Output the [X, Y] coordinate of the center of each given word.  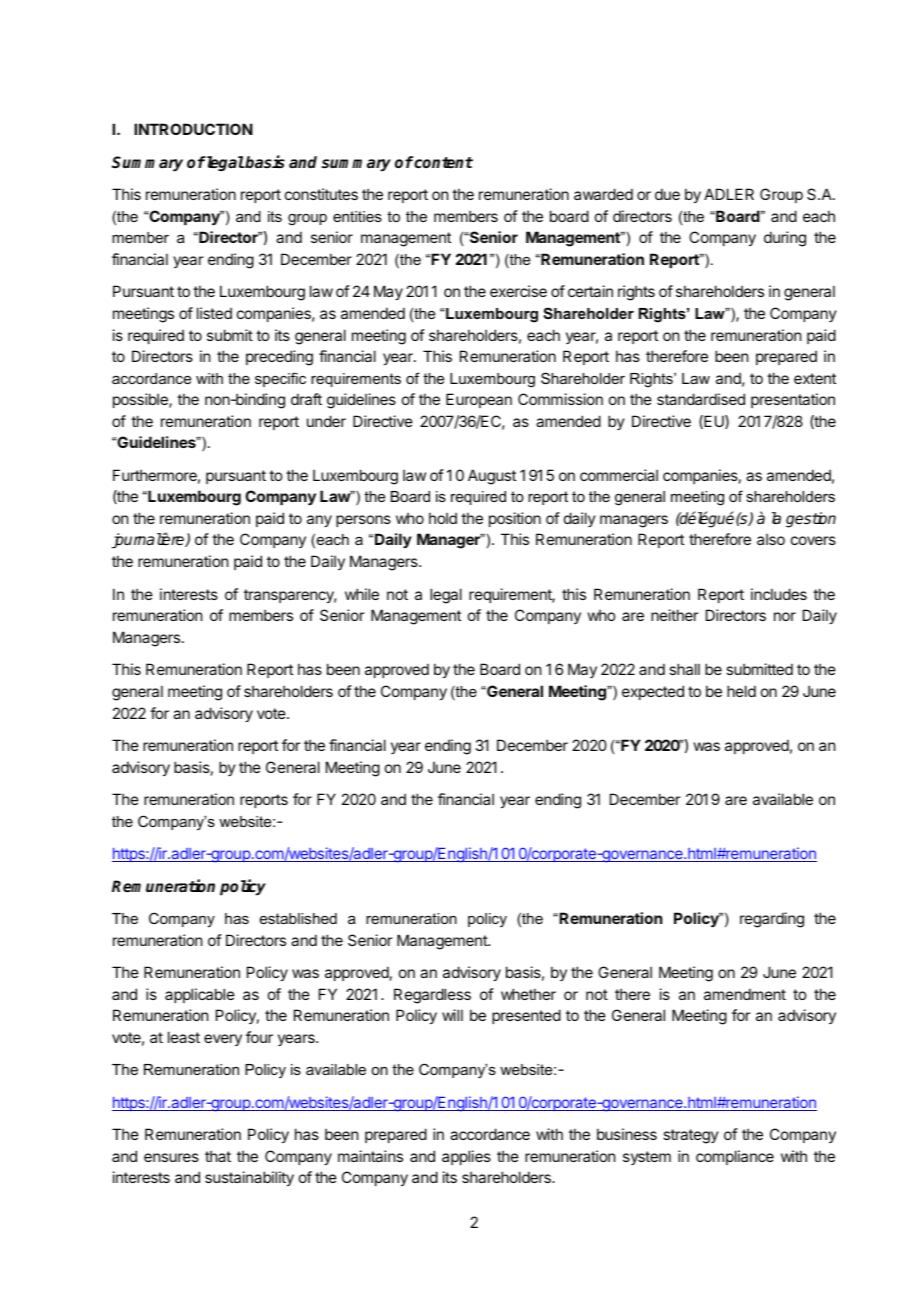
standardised [701, 399]
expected [653, 692]
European [479, 400]
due [667, 194]
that [218, 1156]
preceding [279, 358]
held [741, 691]
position [515, 519]
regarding [772, 920]
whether [528, 994]
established [298, 918]
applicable [200, 995]
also [771, 539]
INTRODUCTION [193, 129]
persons [363, 521]
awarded [603, 194]
